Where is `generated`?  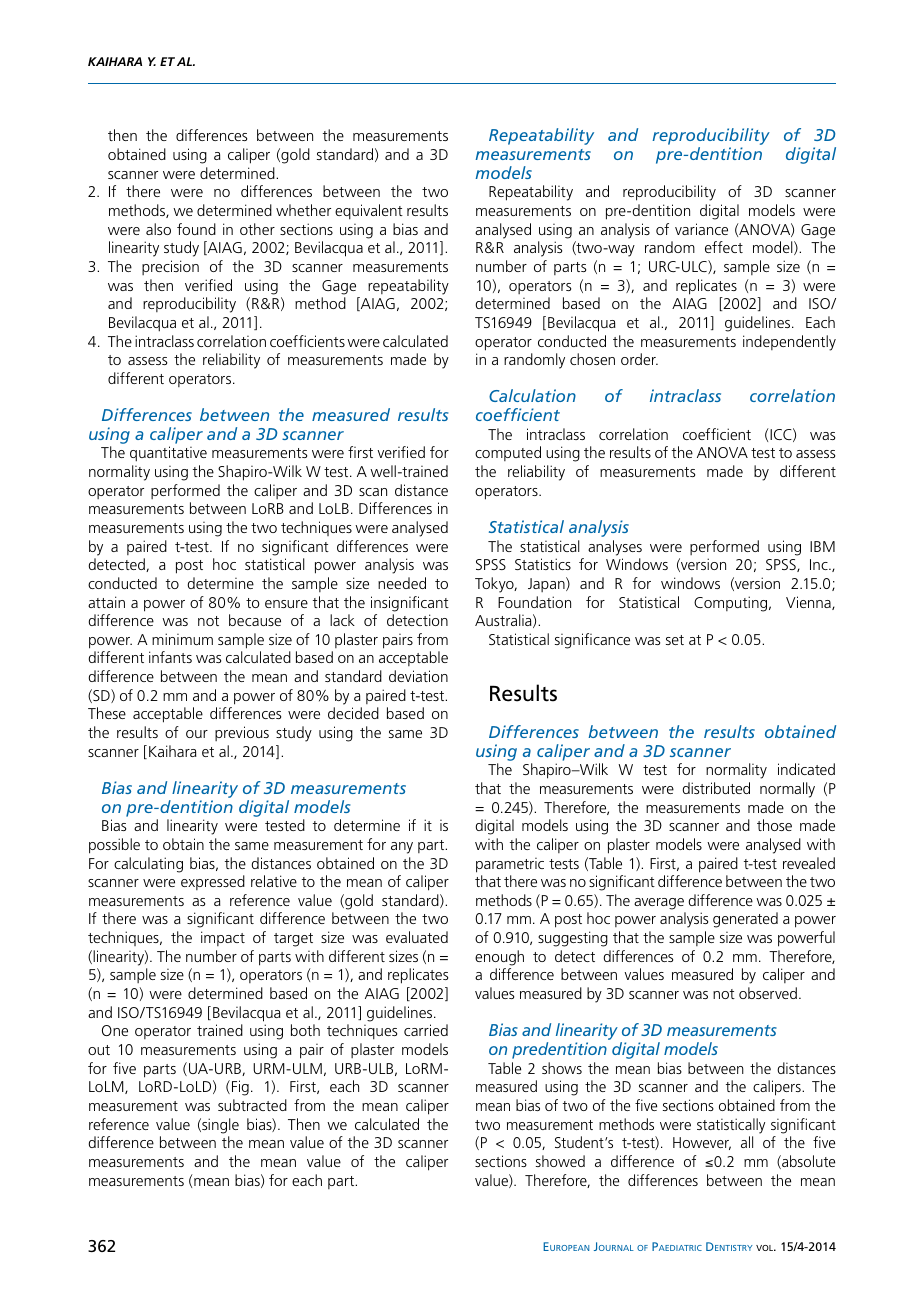
generated is located at coordinates (745, 920).
